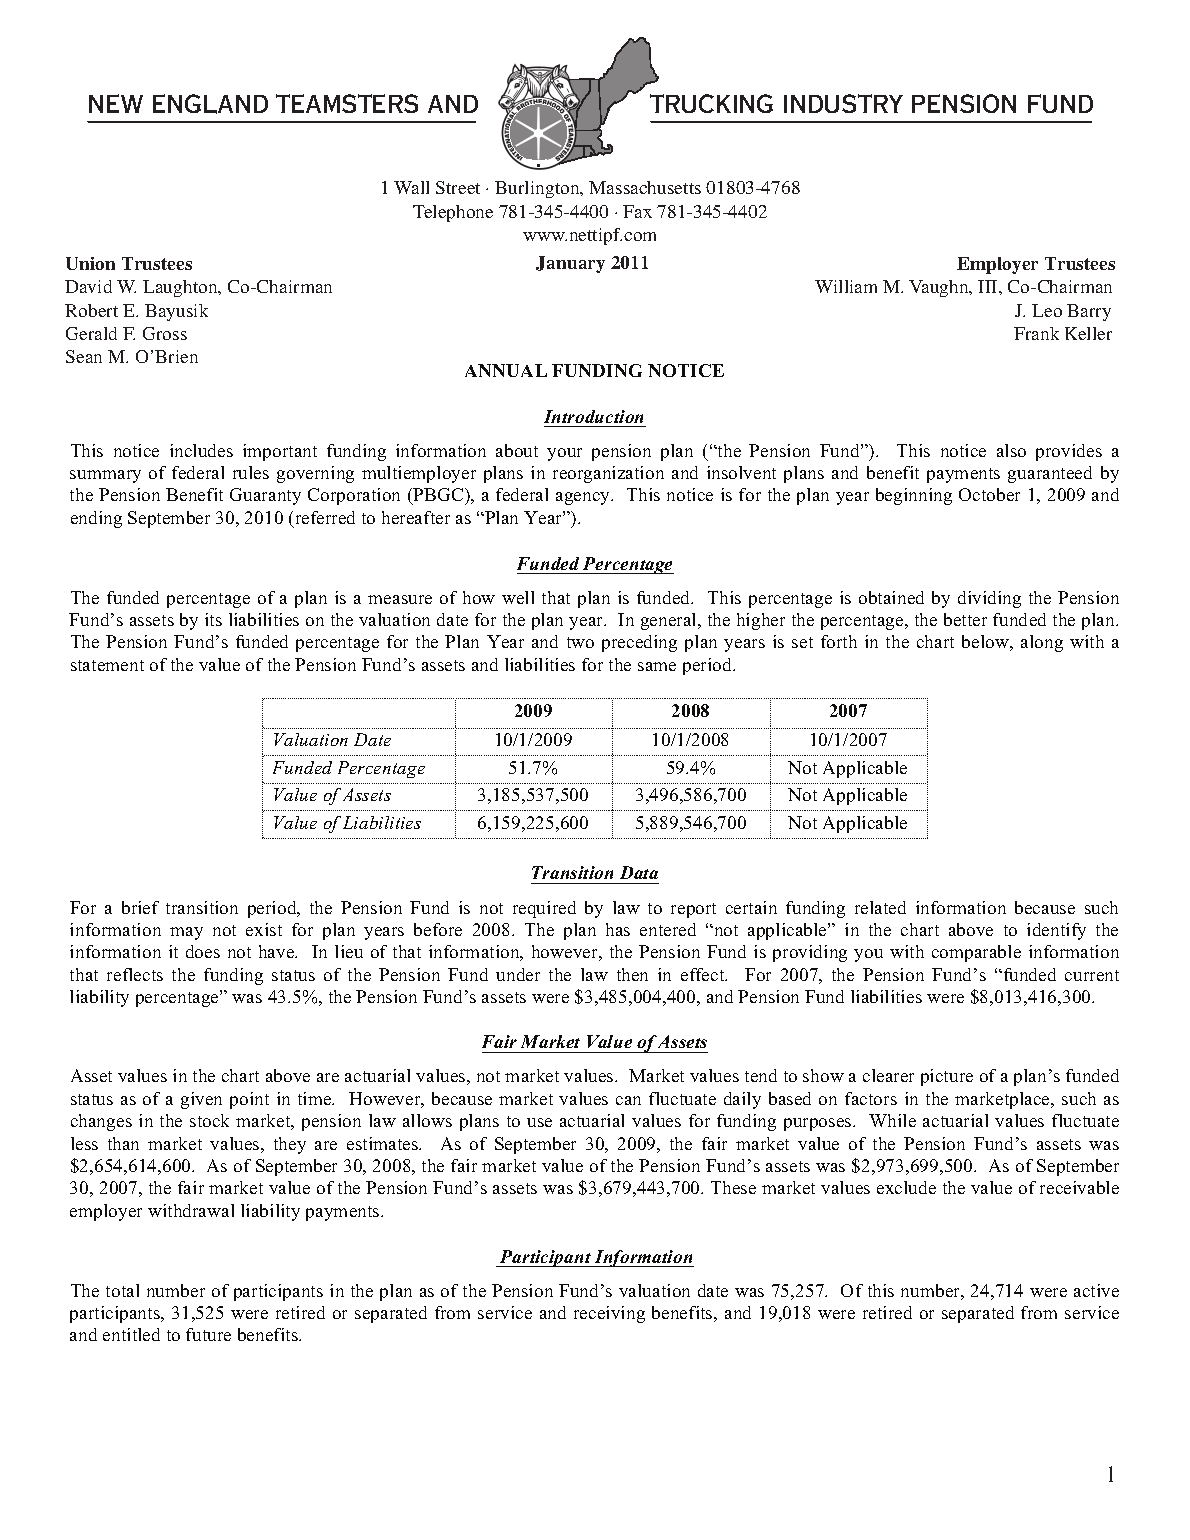  What do you see at coordinates (107, 665) in the document?
I see `statement` at bounding box center [107, 665].
